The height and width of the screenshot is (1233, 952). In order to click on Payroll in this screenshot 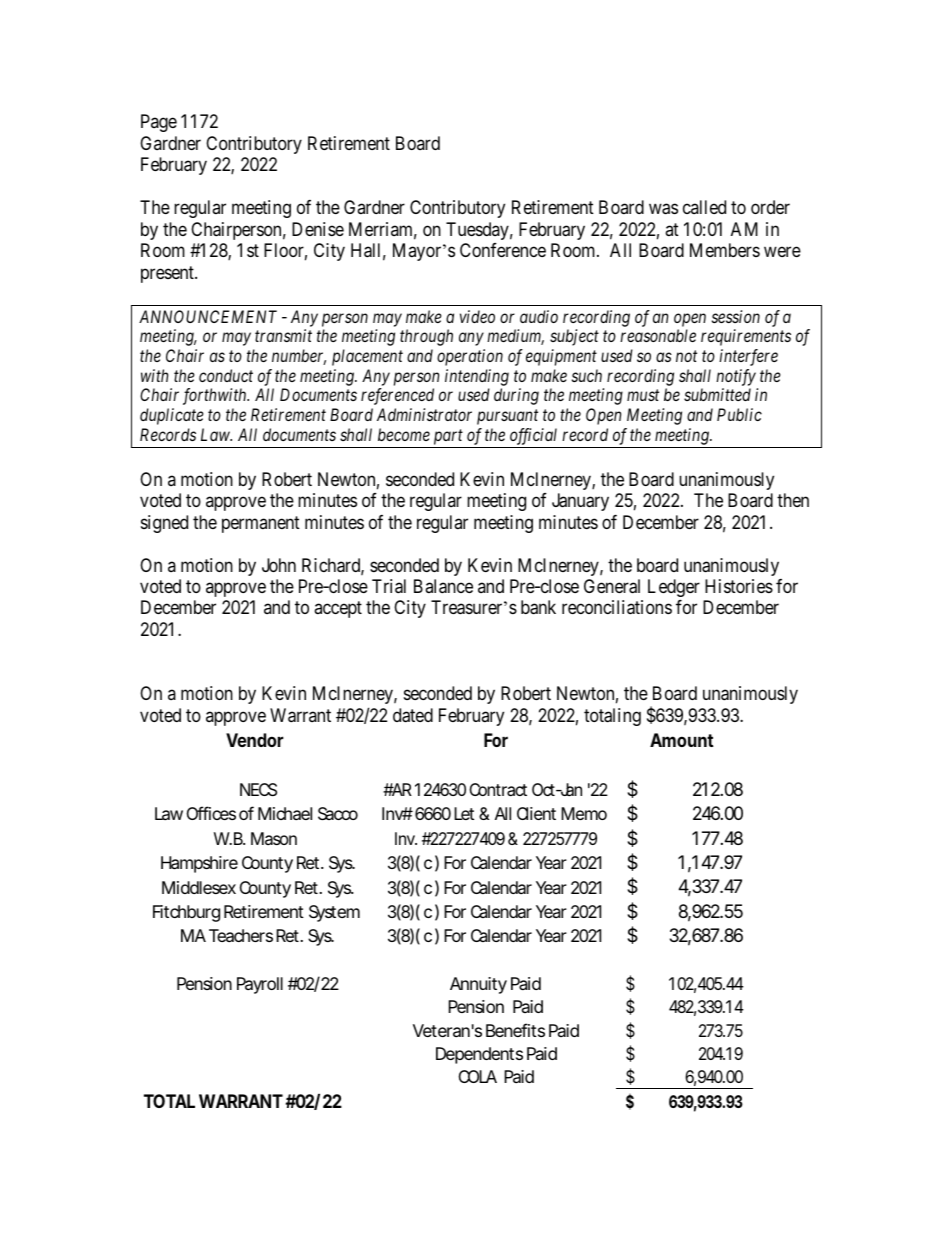, I will do `click(260, 985)`.
